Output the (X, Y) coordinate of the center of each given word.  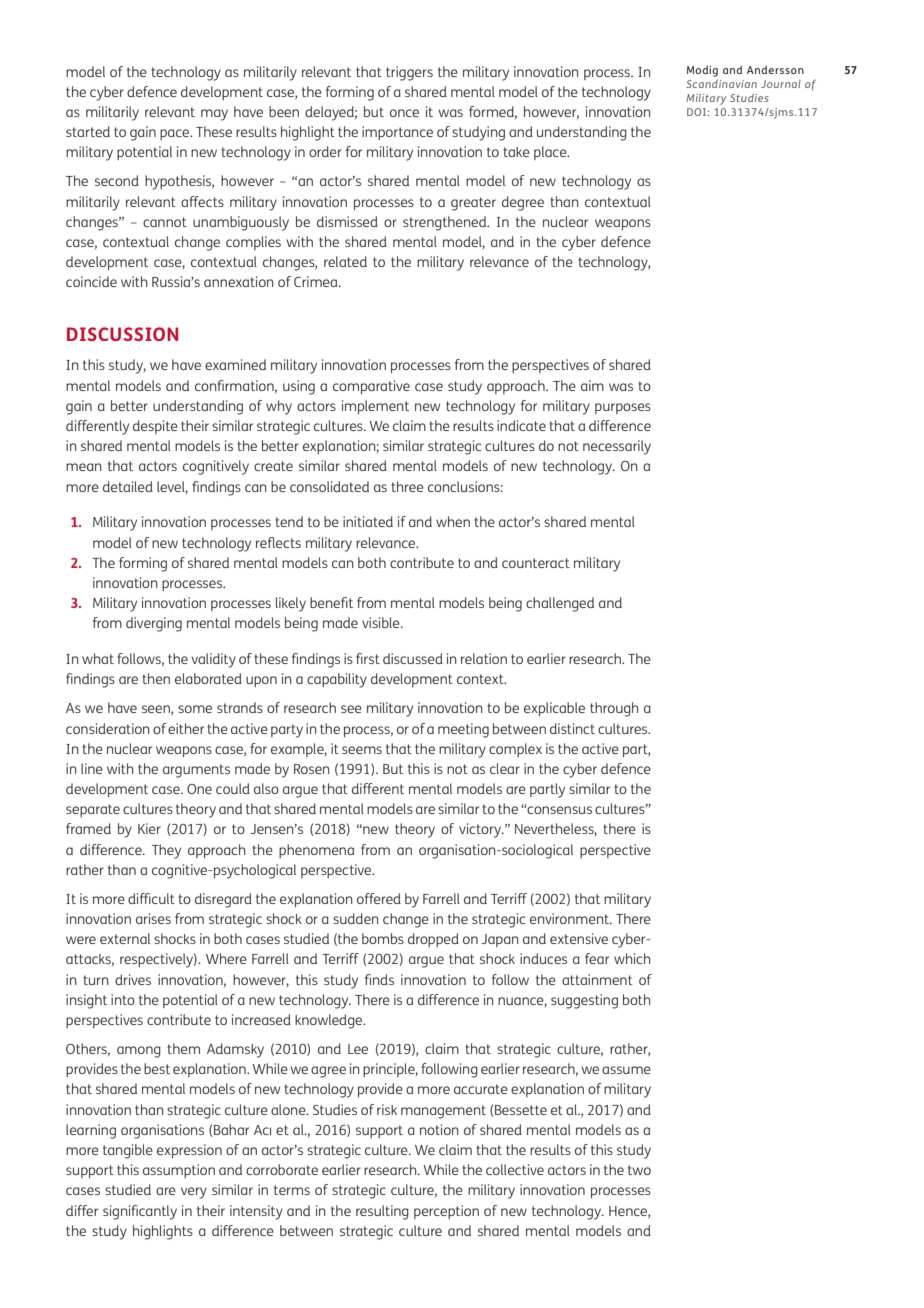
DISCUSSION (122, 334)
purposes (623, 408)
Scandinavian (721, 84)
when (453, 521)
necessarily (617, 447)
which (632, 958)
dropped (433, 940)
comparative (371, 387)
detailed (128, 486)
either (186, 728)
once (404, 113)
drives (133, 979)
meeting (463, 730)
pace (176, 134)
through (614, 709)
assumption (179, 1171)
